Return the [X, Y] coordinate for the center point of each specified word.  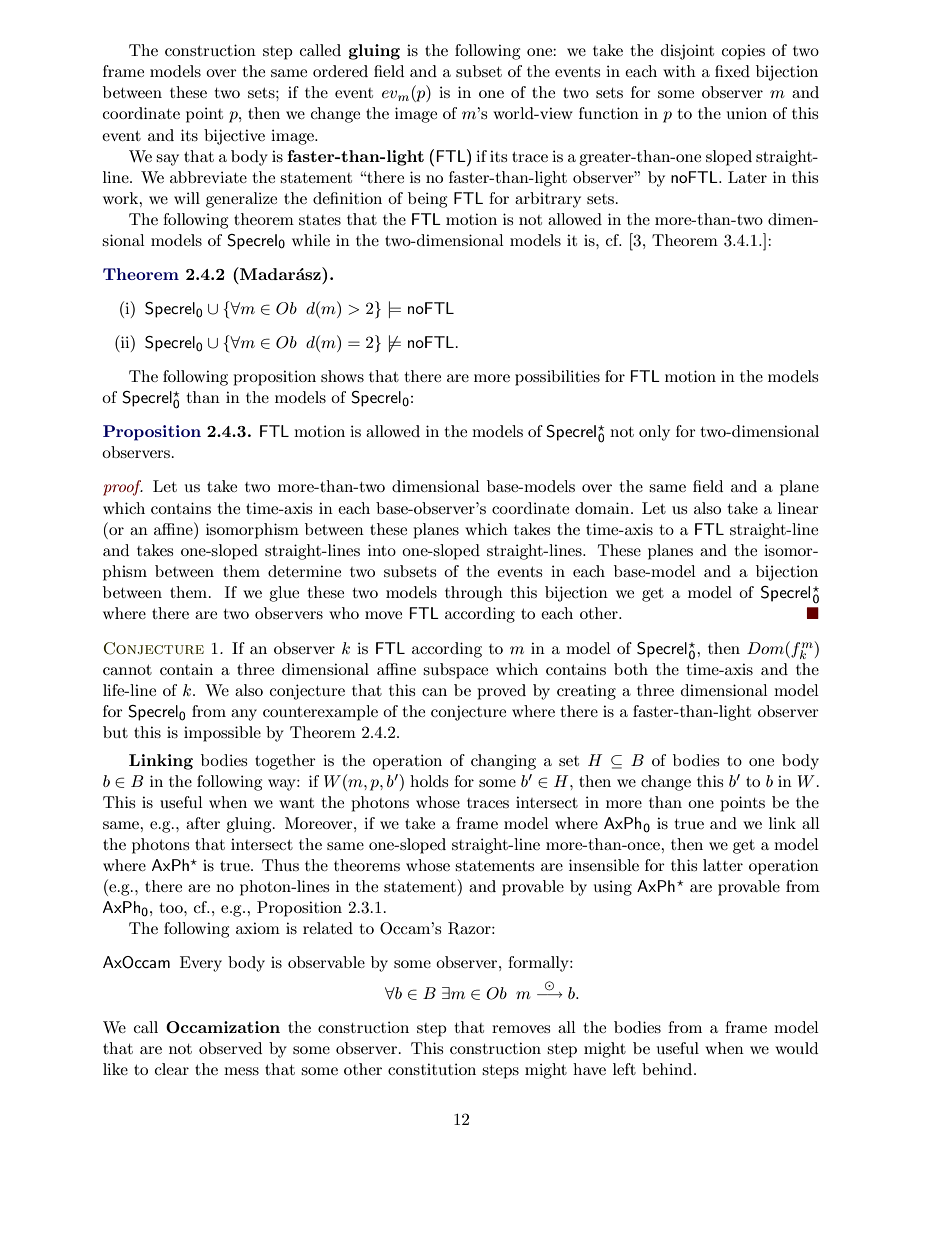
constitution [432, 1069]
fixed [732, 71]
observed [230, 1048]
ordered [340, 71]
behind [668, 1069]
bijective [234, 137]
